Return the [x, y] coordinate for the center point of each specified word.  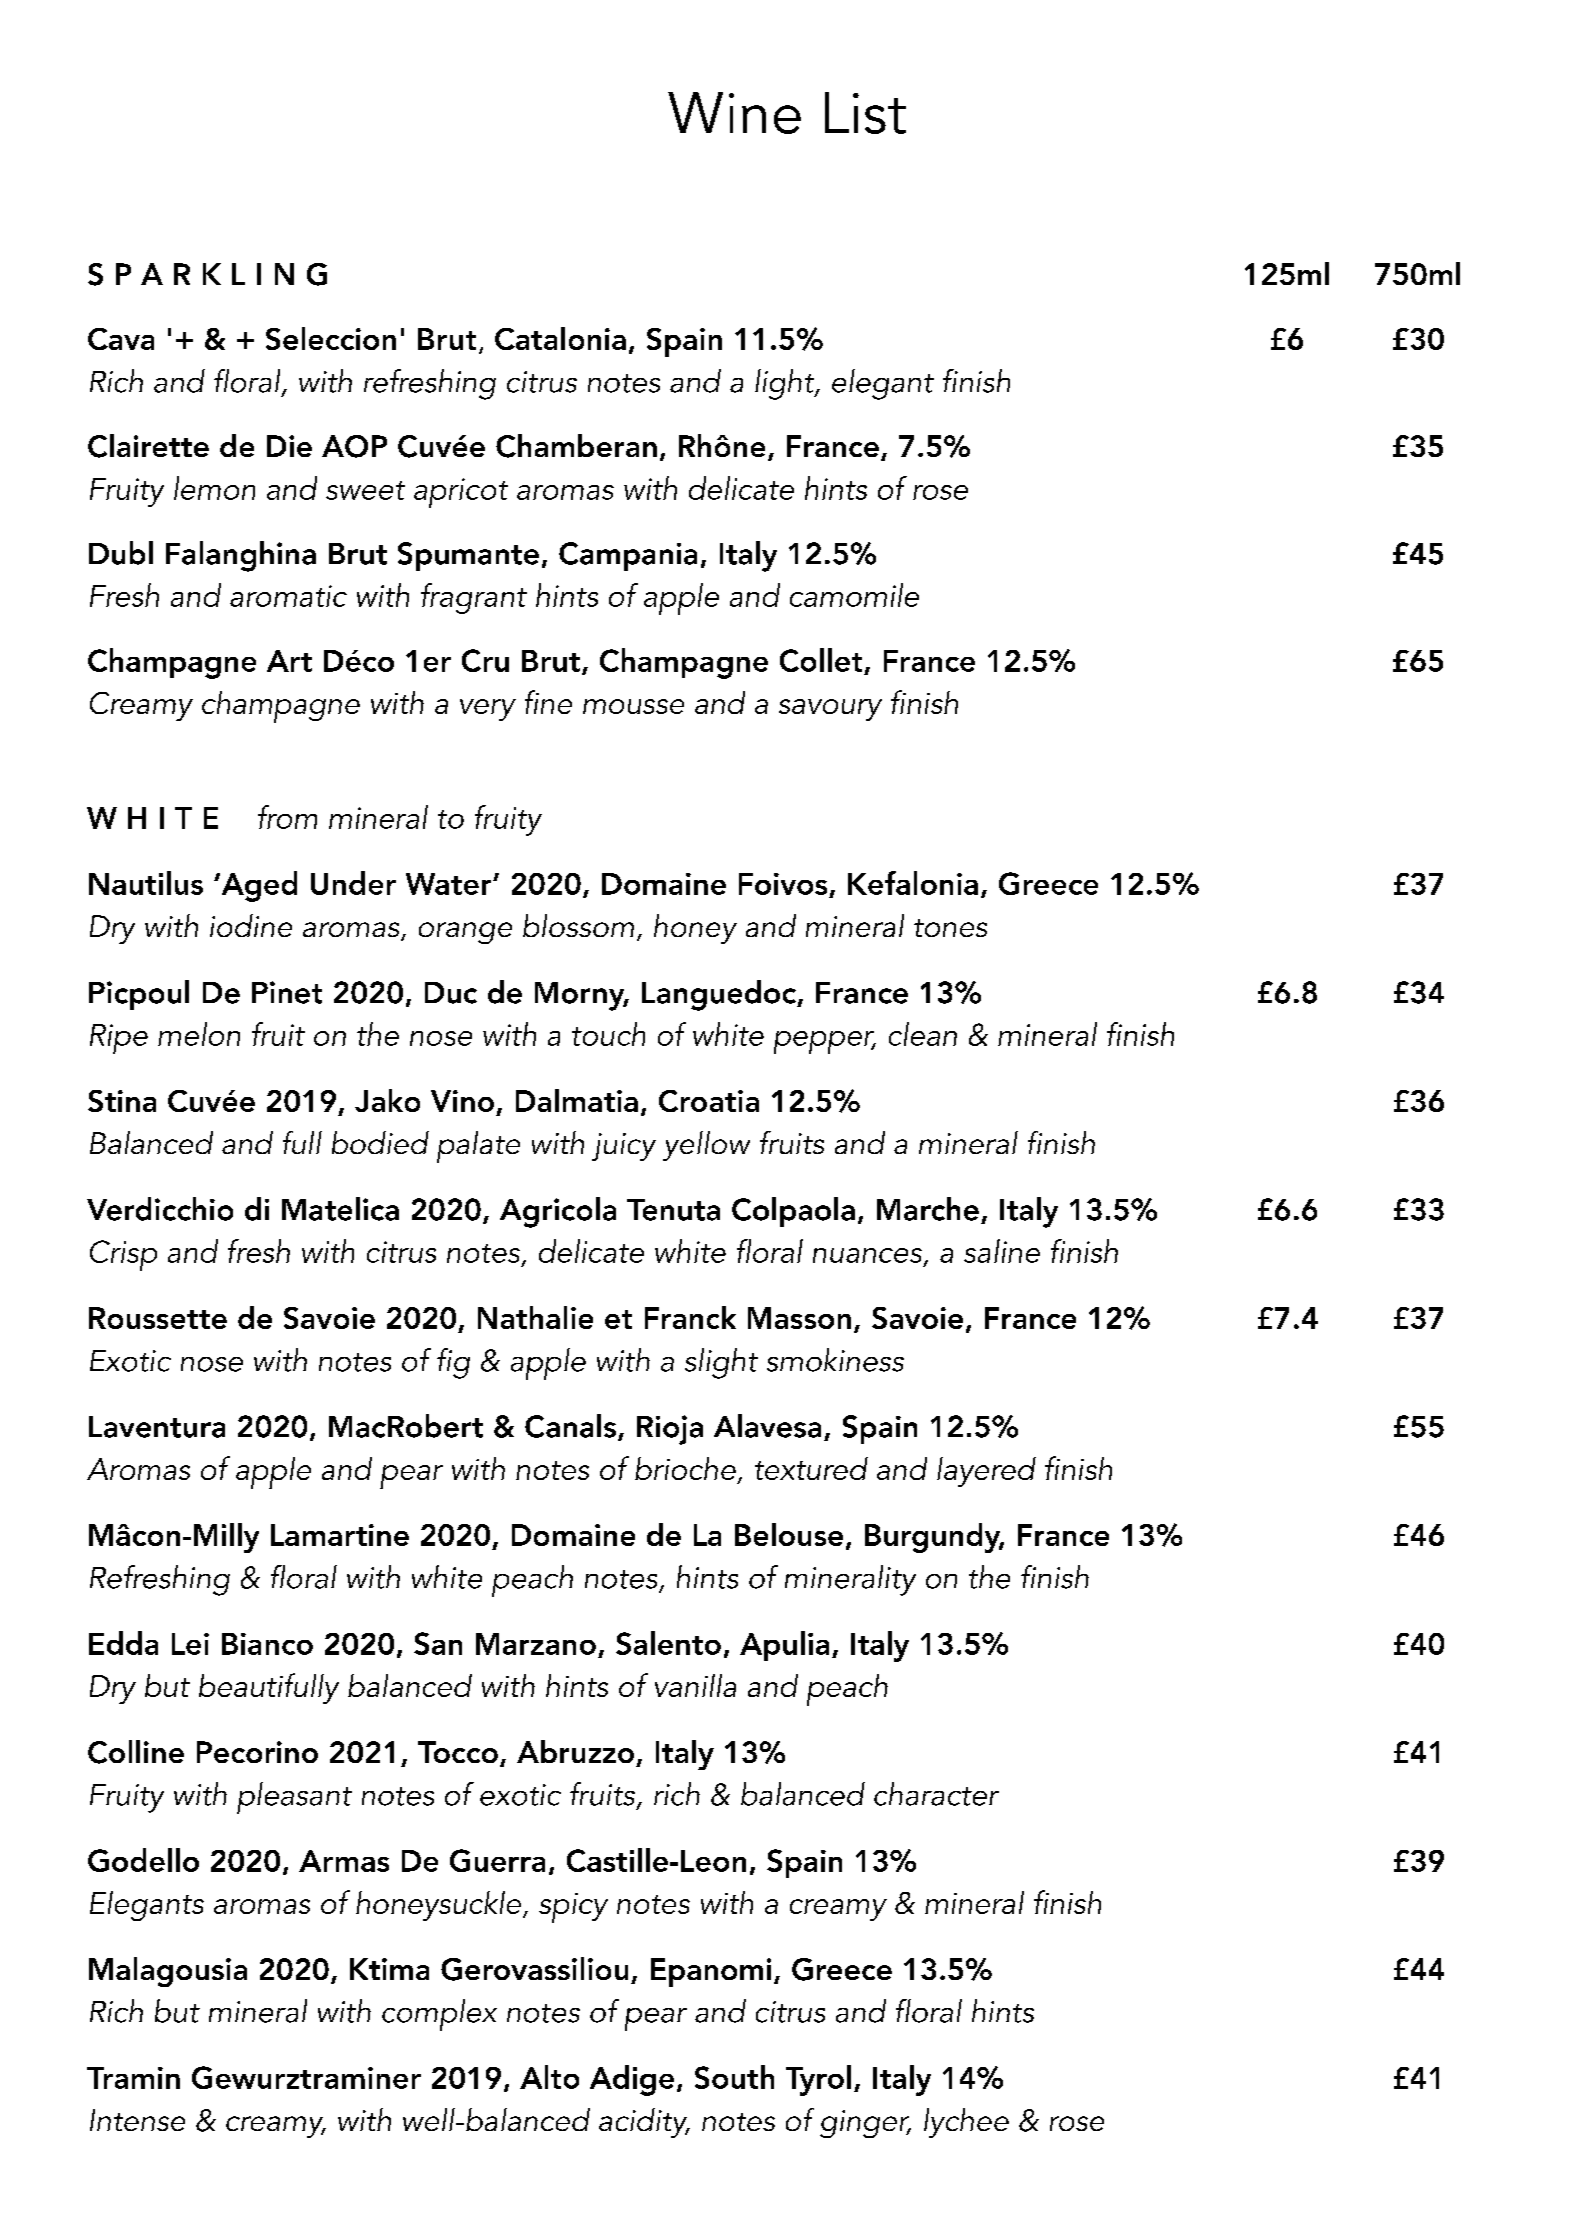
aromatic [288, 596]
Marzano [536, 1644]
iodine [251, 925]
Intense [137, 2120]
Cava [121, 339]
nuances [867, 1255]
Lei [190, 1644]
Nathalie [535, 1317]
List [865, 113]
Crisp [123, 1255]
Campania [628, 556]
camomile [854, 595]
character [936, 1794]
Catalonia [560, 338]
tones [950, 928]
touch [608, 1034]
